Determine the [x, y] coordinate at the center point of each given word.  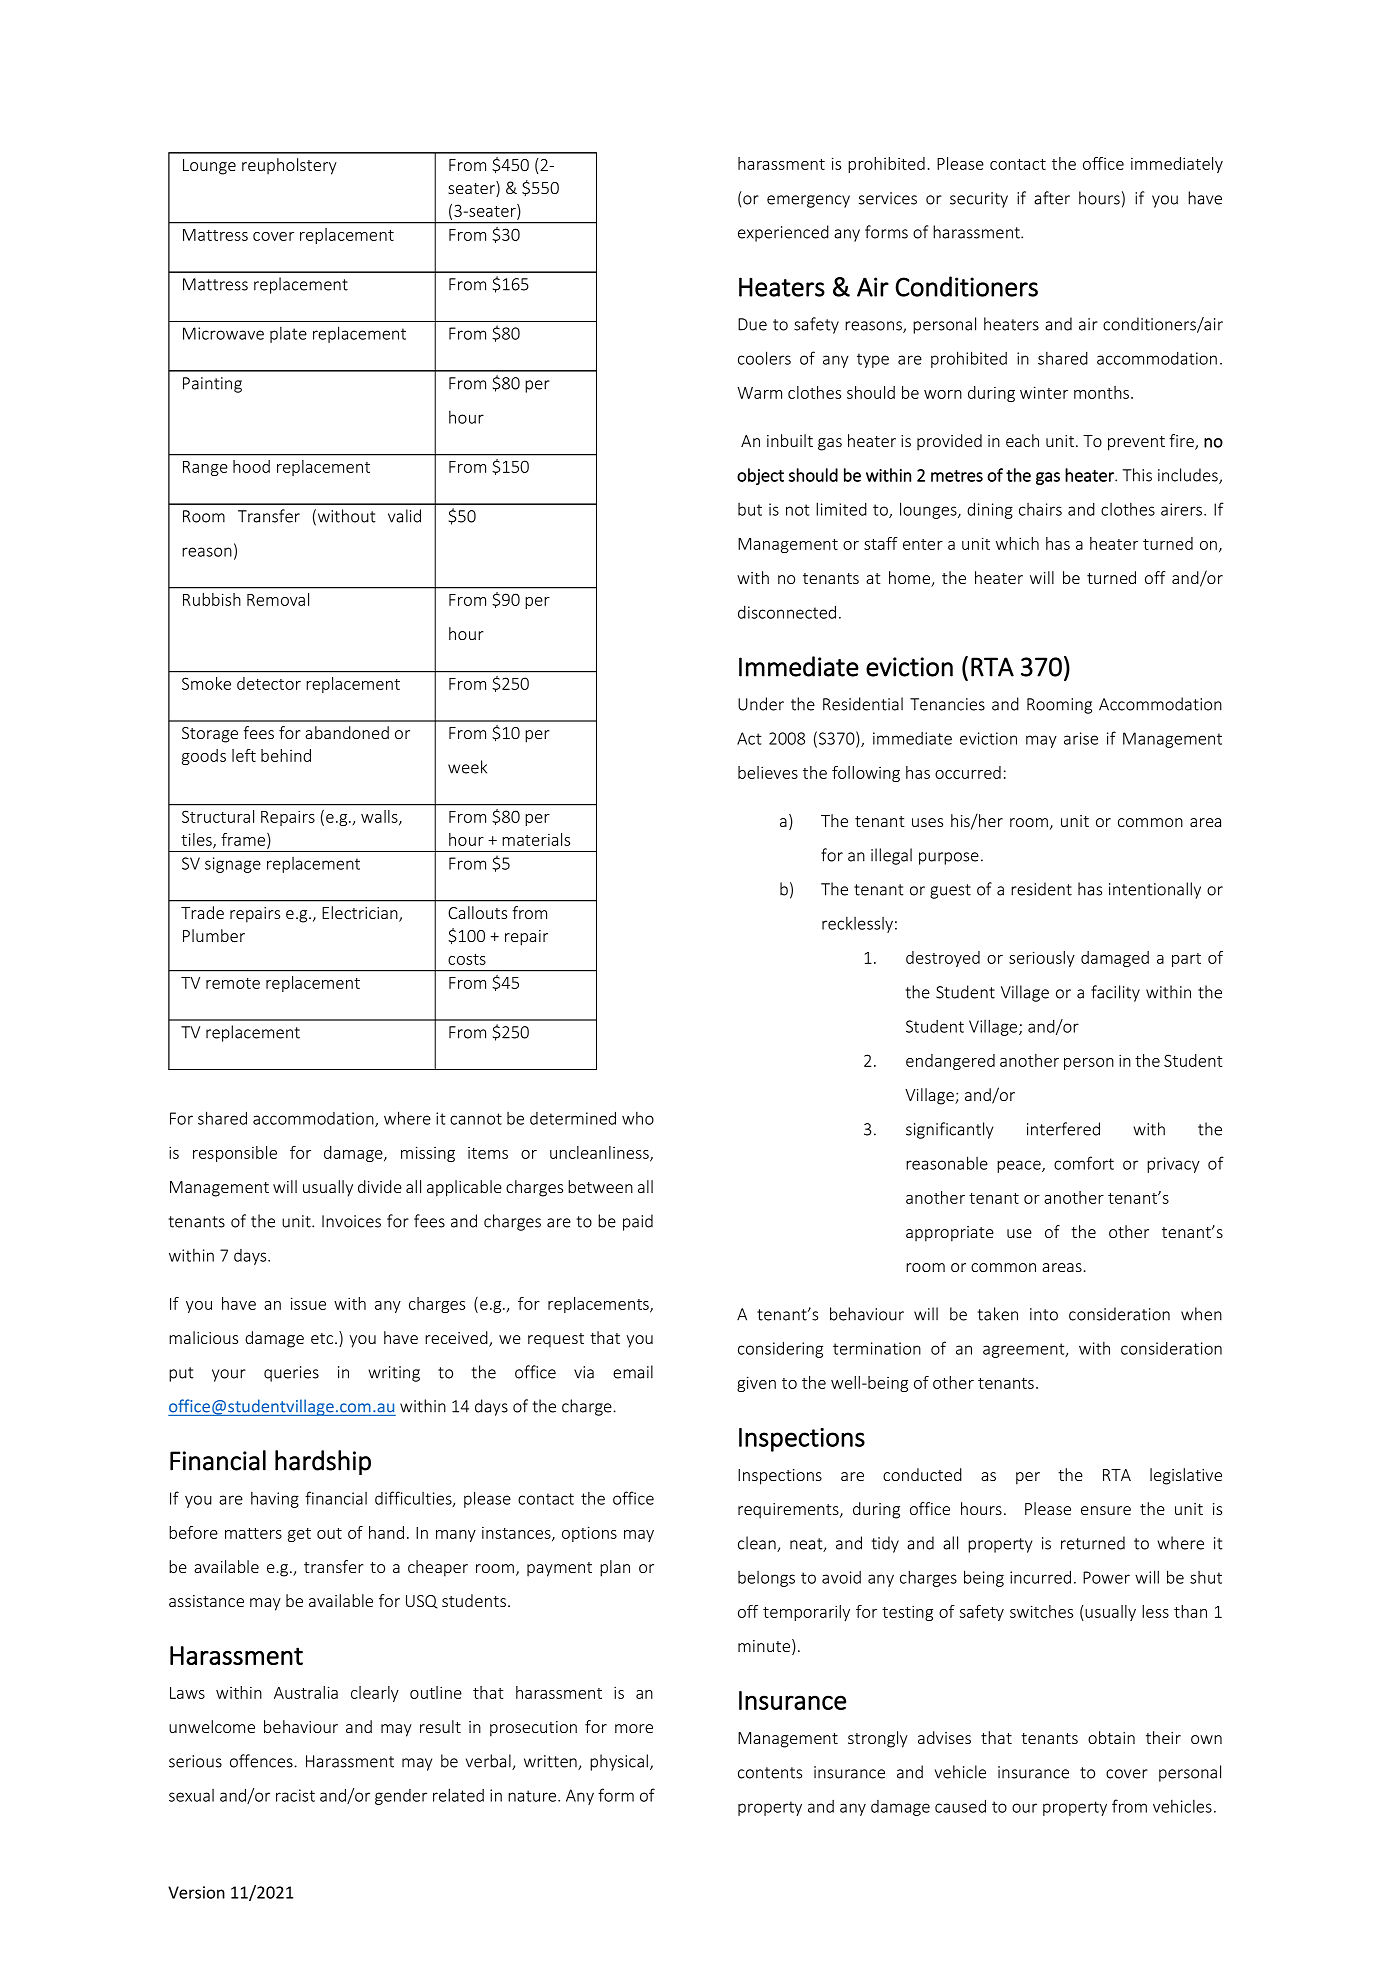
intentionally [1155, 890]
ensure [1106, 1510]
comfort [1084, 1163]
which [1017, 543]
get [299, 1535]
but [750, 509]
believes [768, 772]
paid [638, 1222]
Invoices [351, 1221]
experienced [783, 233]
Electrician [361, 914]
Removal [278, 599]
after [1052, 198]
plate [288, 335]
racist [295, 1795]
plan [615, 1568]
